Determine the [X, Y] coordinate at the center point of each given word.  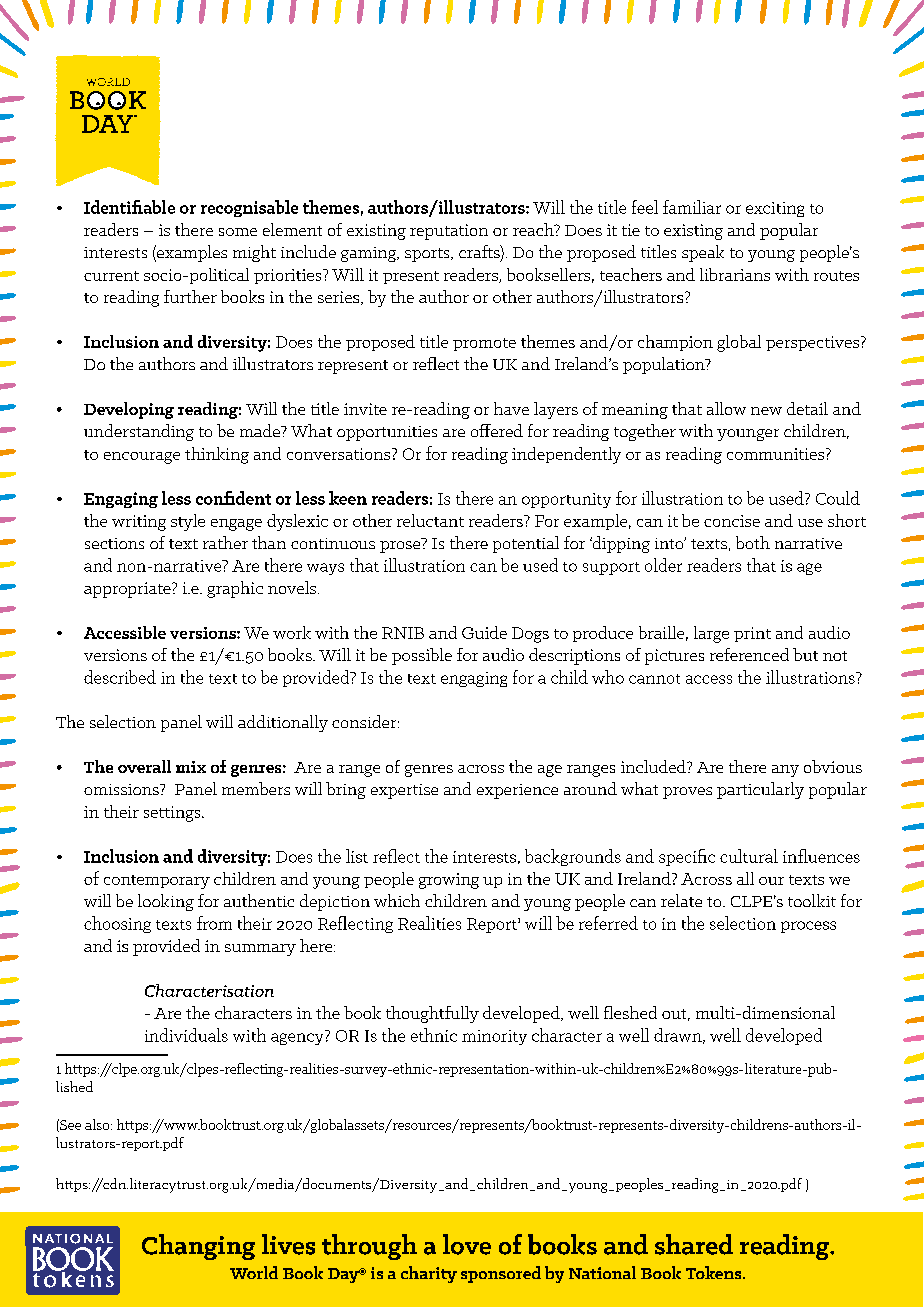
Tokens [715, 1272]
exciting [775, 209]
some [238, 232]
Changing [198, 1247]
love [467, 1244]
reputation [449, 232]
